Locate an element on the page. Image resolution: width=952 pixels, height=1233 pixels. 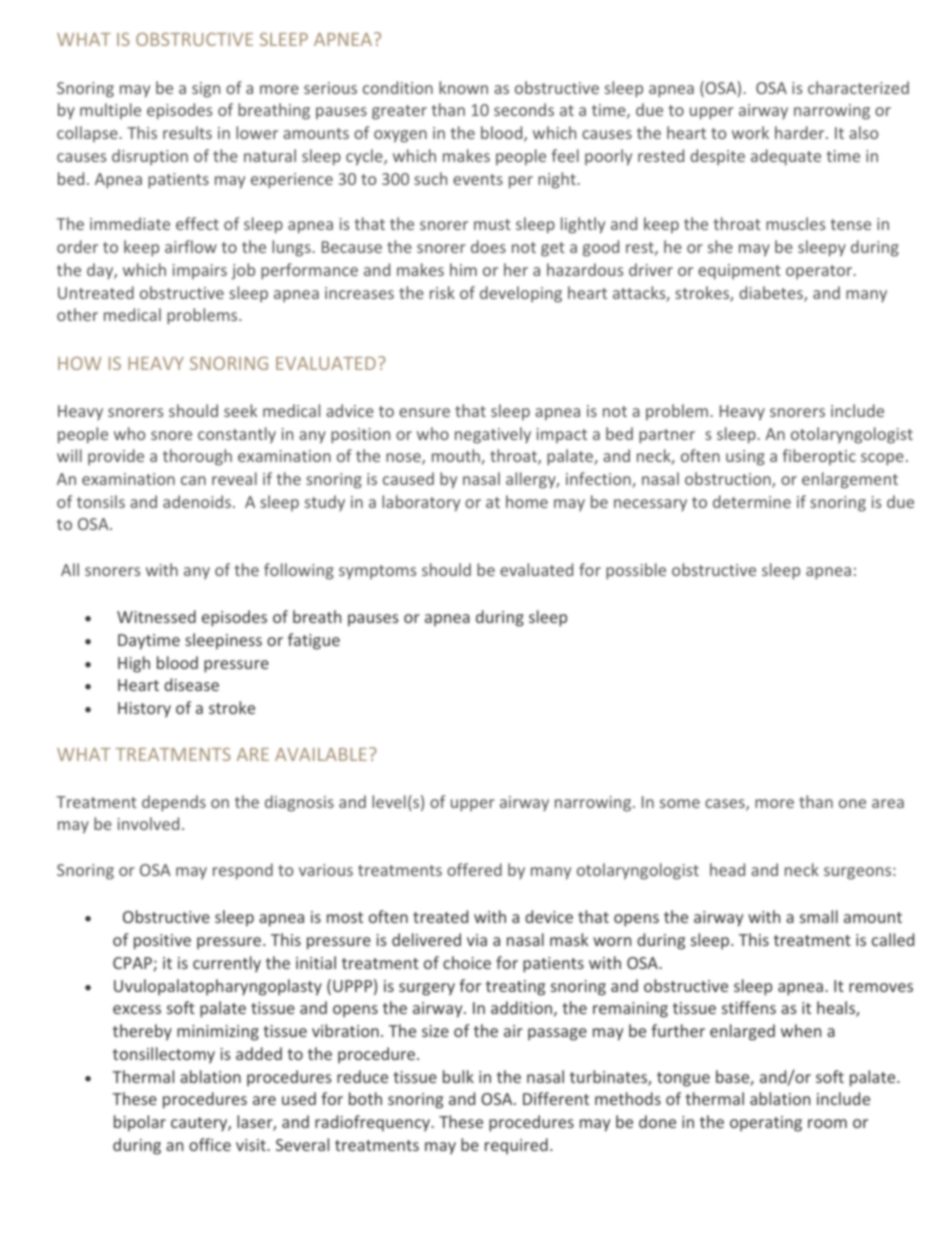
using is located at coordinates (745, 458).
